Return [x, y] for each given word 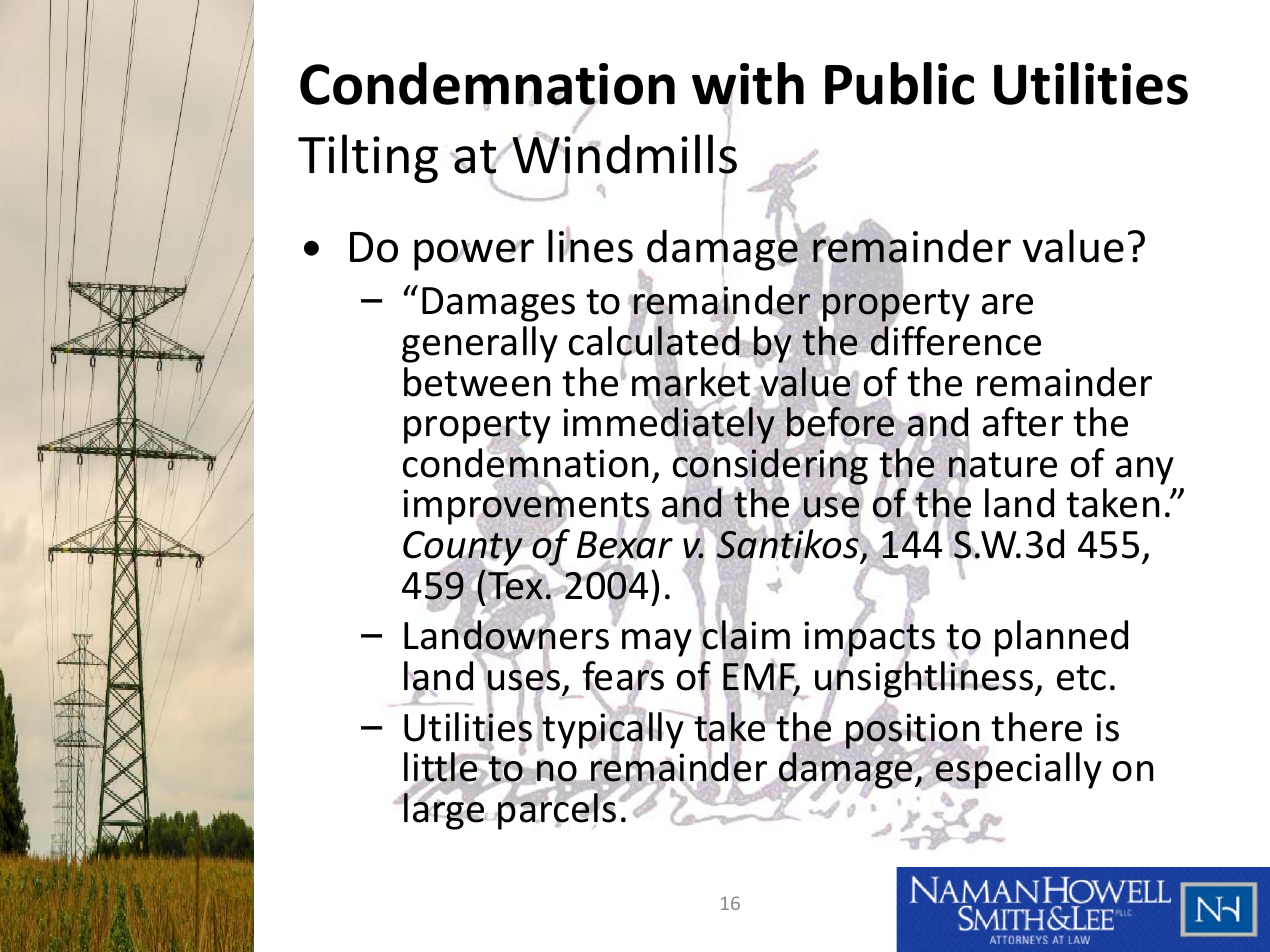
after [1023, 422]
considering [770, 466]
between [477, 382]
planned [1061, 638]
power [474, 255]
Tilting [368, 158]
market [692, 382]
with [748, 83]
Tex [515, 586]
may [657, 643]
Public [899, 83]
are [1007, 304]
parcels [556, 810]
